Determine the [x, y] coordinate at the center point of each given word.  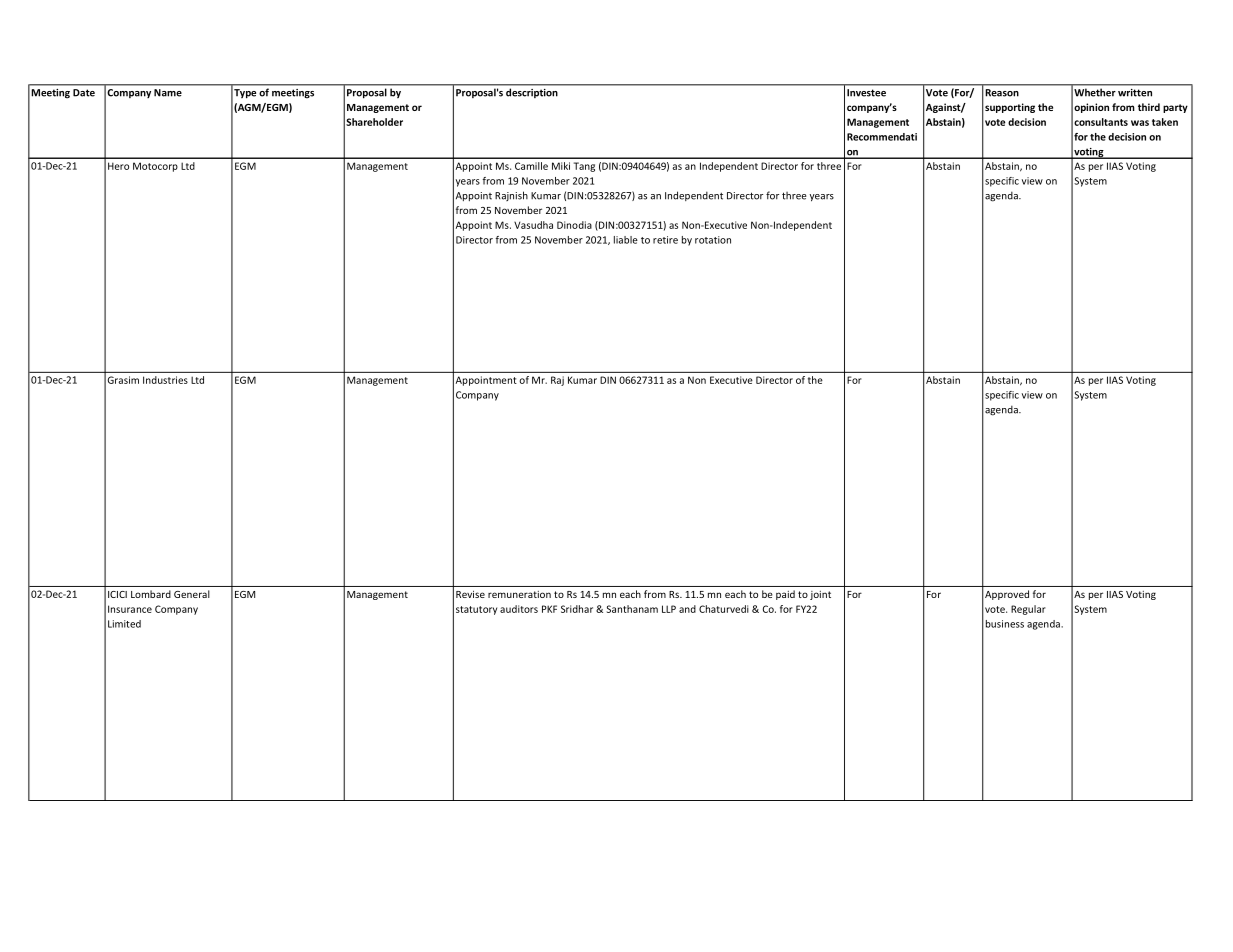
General [192, 594]
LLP [669, 609]
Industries [165, 380]
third [1149, 107]
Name [168, 93]
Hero [118, 166]
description [532, 93]
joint [820, 595]
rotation [713, 240]
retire [665, 240]
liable [626, 240]
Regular [1028, 610]
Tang [584, 167]
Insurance [130, 609]
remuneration [519, 594]
